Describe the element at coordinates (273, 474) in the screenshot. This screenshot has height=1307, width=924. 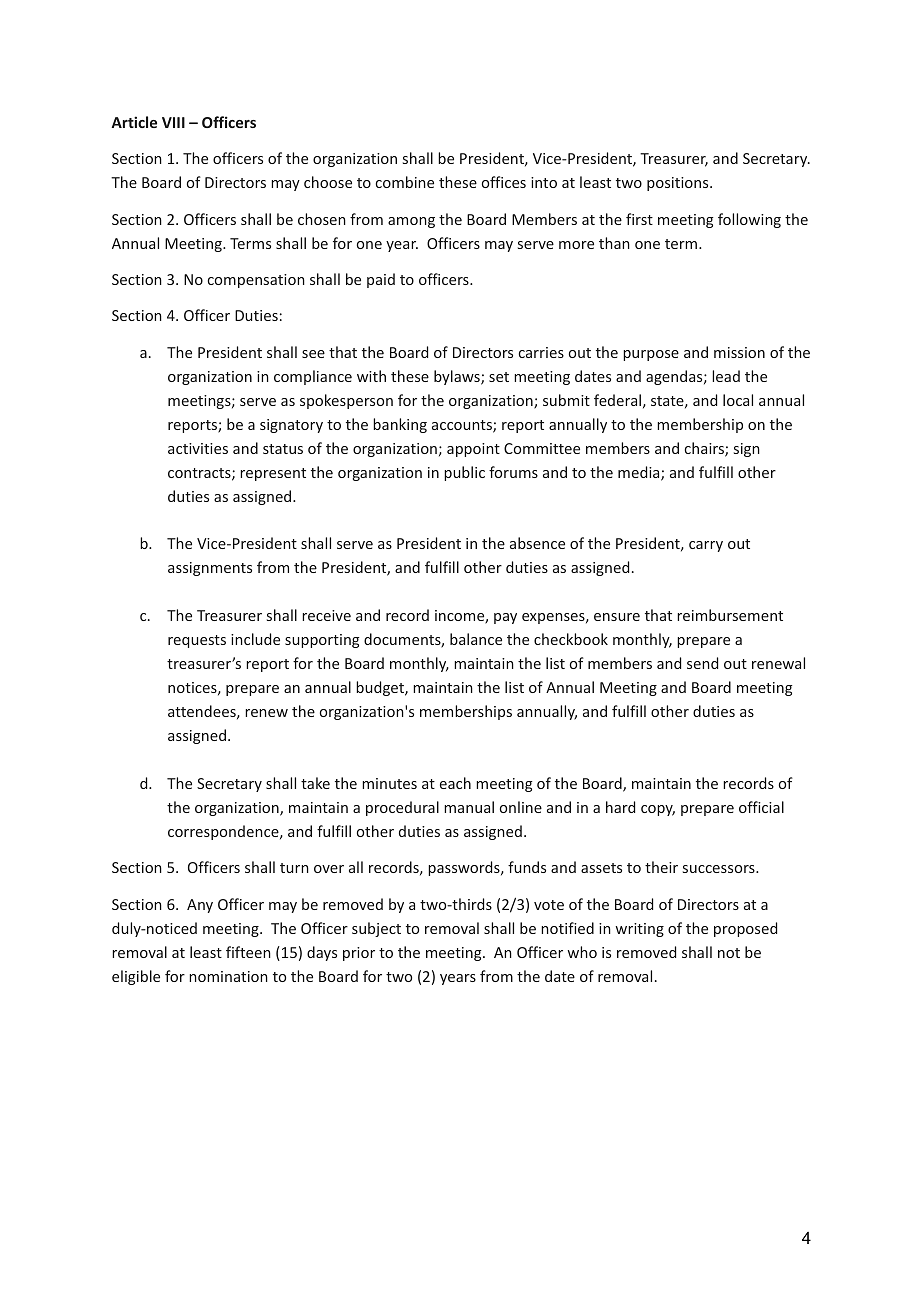
I see `represent` at that location.
